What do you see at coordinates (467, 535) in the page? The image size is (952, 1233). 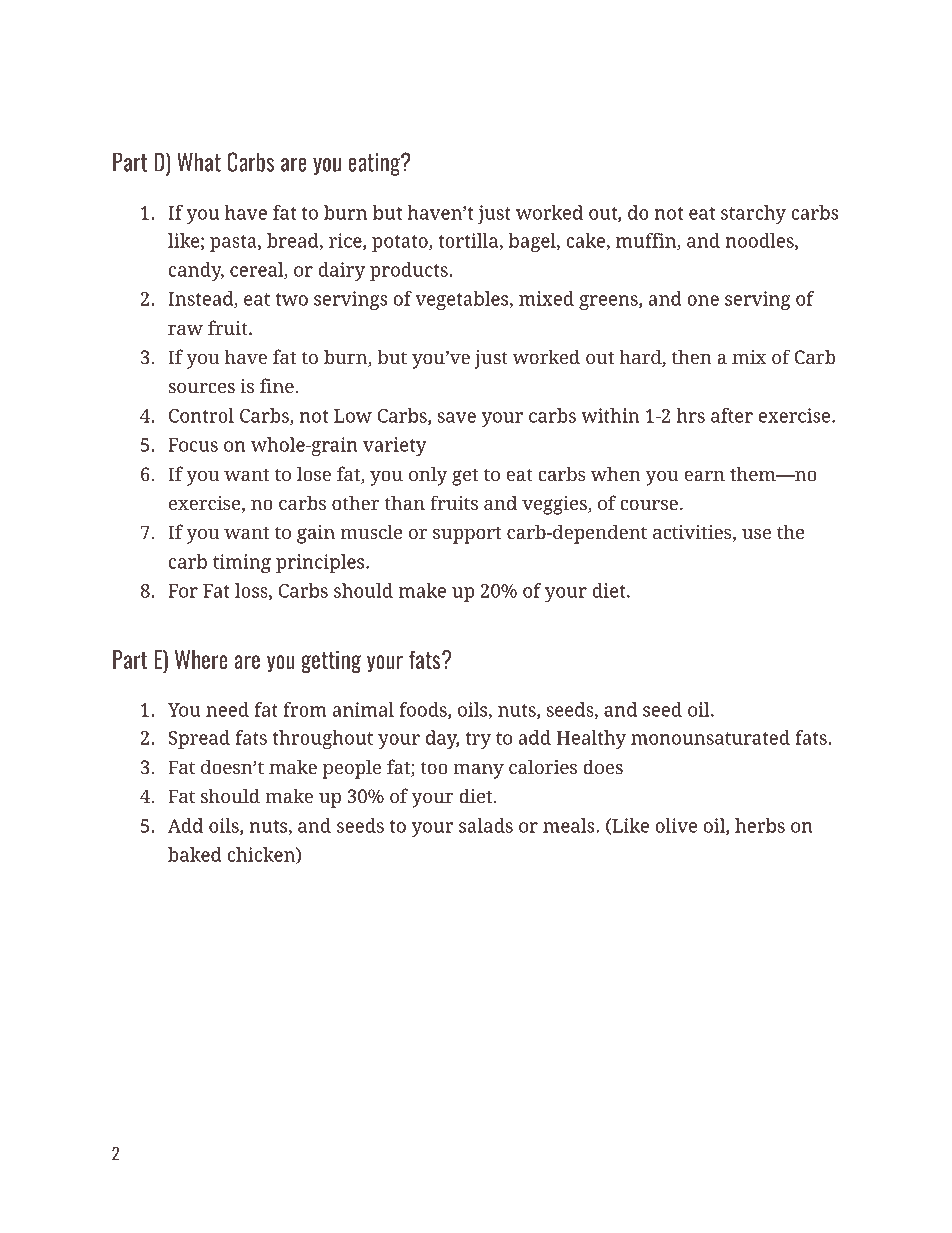 I see `support` at bounding box center [467, 535].
